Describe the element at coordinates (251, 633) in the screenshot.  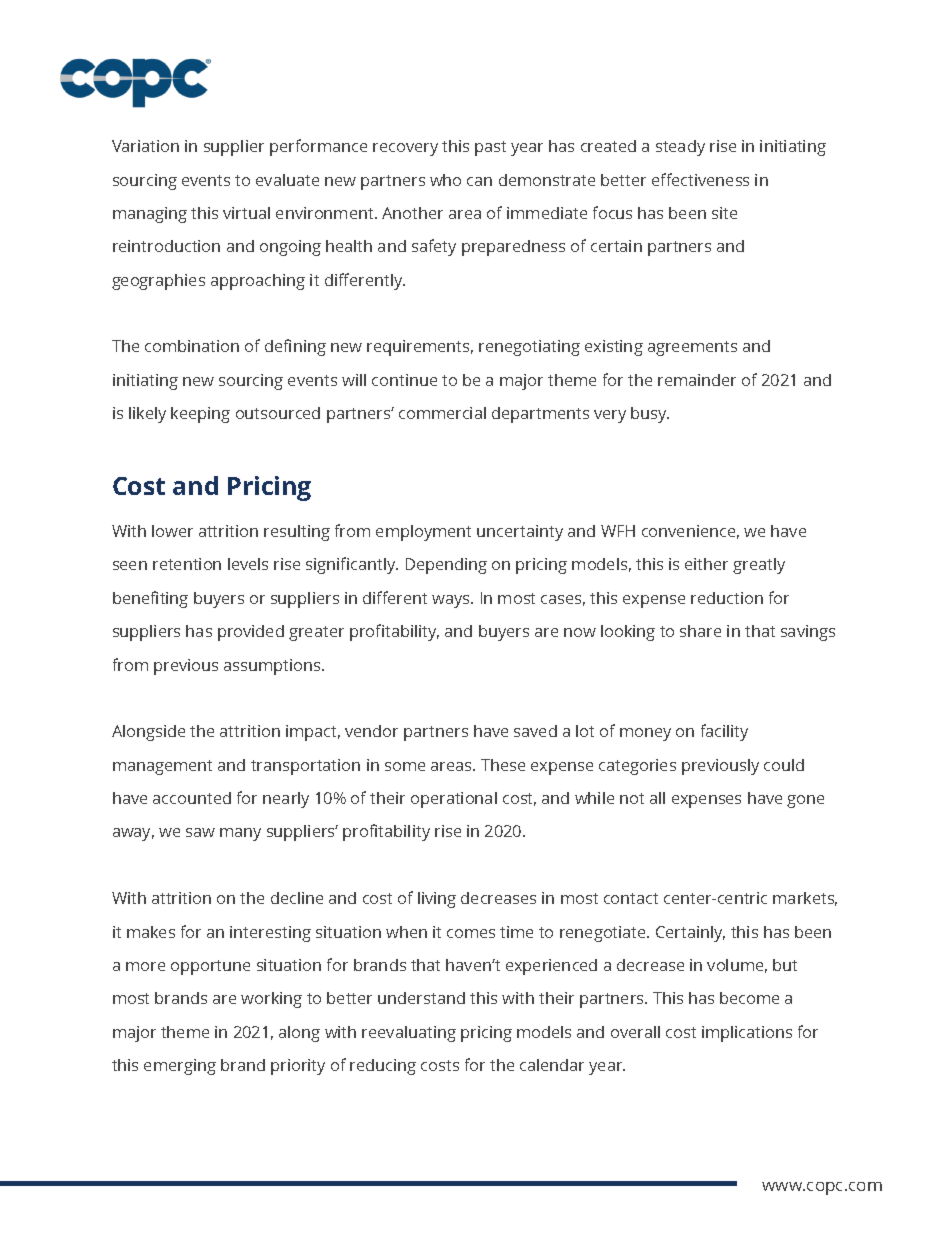
I see `provided` at that location.
